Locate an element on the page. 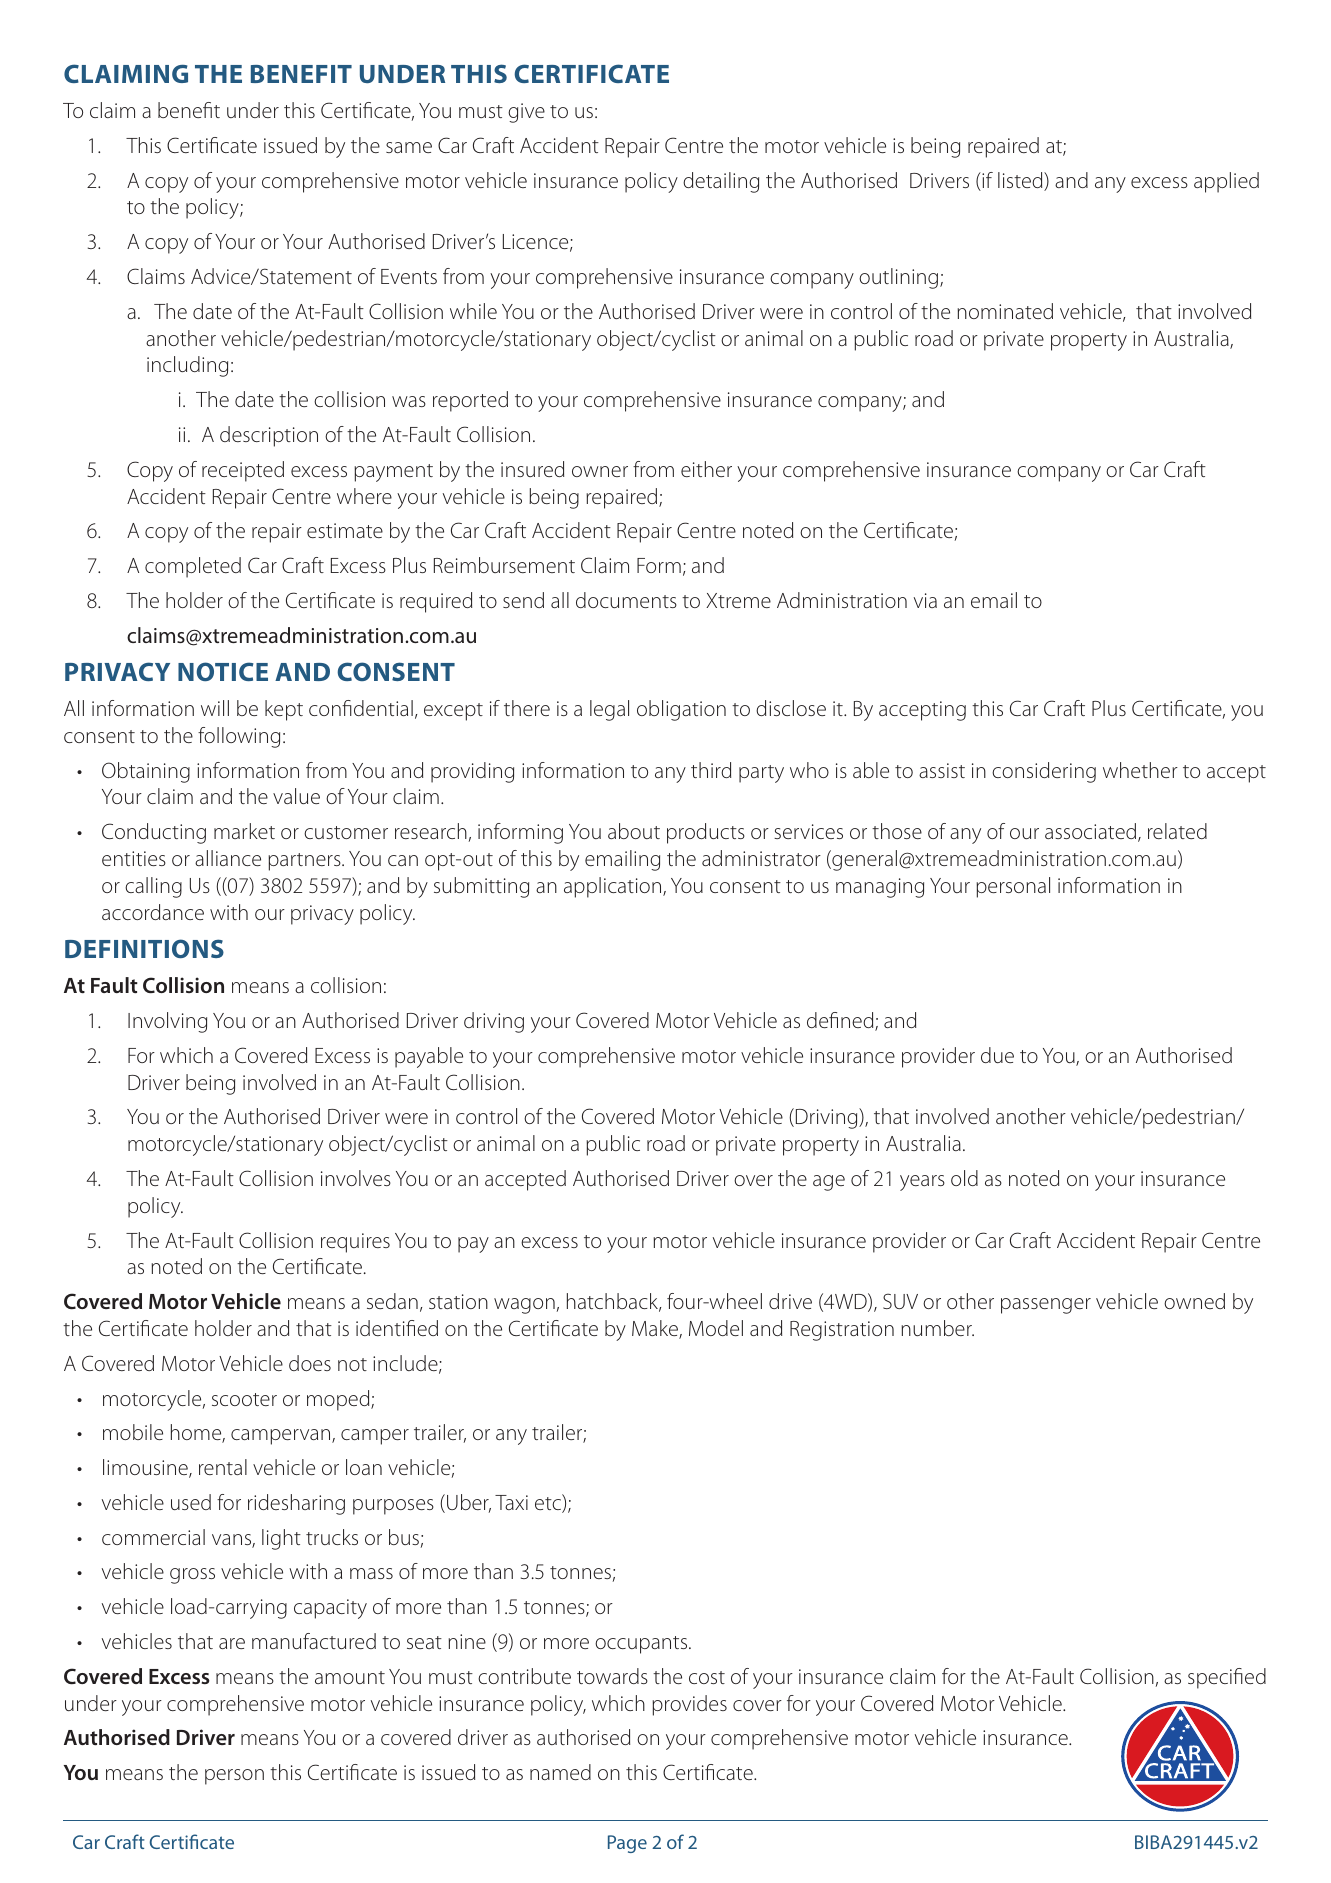  passenger is located at coordinates (1046, 1306).
